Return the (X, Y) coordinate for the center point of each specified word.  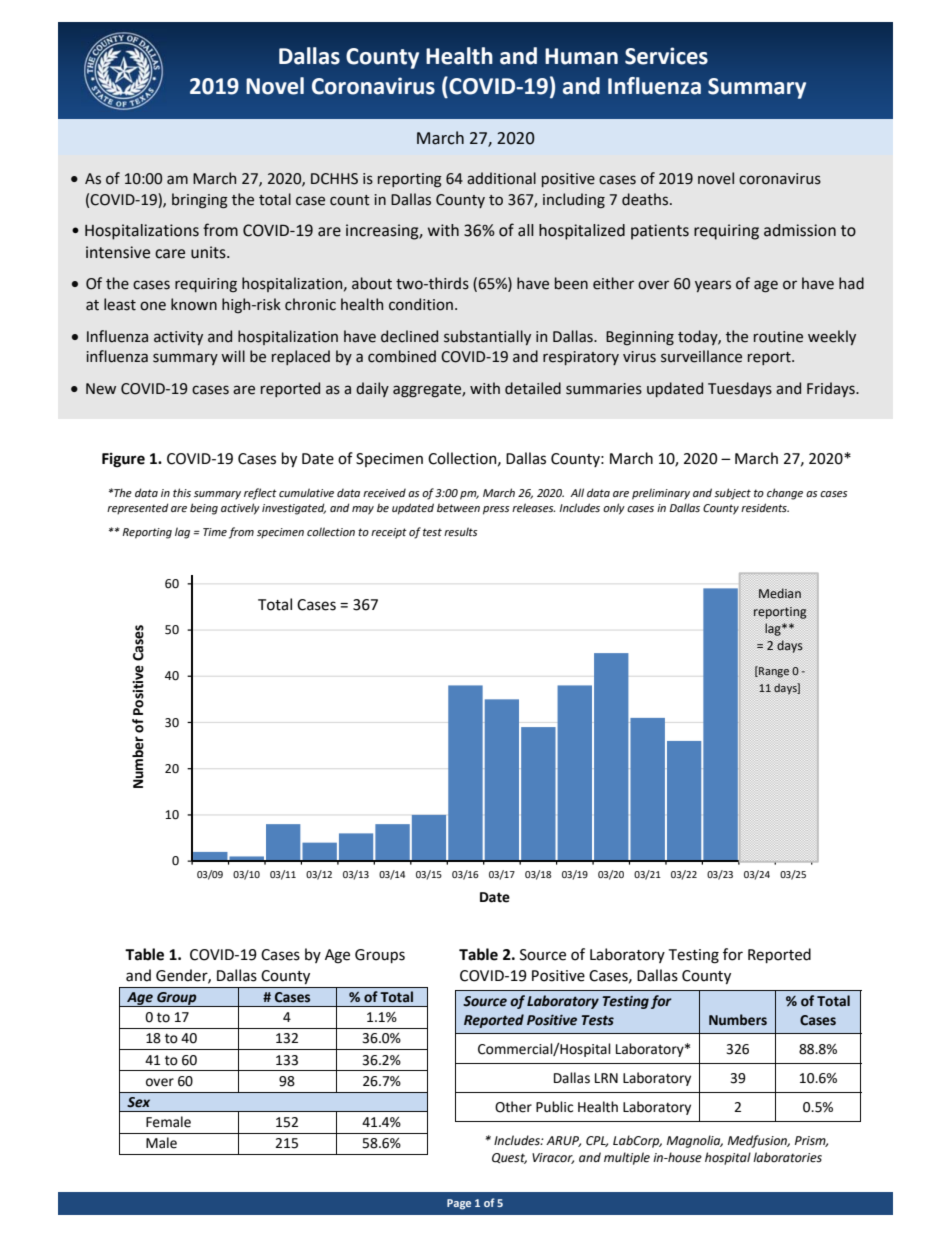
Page (459, 1204)
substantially (487, 337)
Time (215, 532)
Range (773, 672)
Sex (138, 1102)
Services (666, 56)
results (460, 531)
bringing (200, 201)
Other (513, 1107)
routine (778, 337)
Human (581, 56)
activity (178, 338)
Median (780, 593)
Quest (509, 1158)
